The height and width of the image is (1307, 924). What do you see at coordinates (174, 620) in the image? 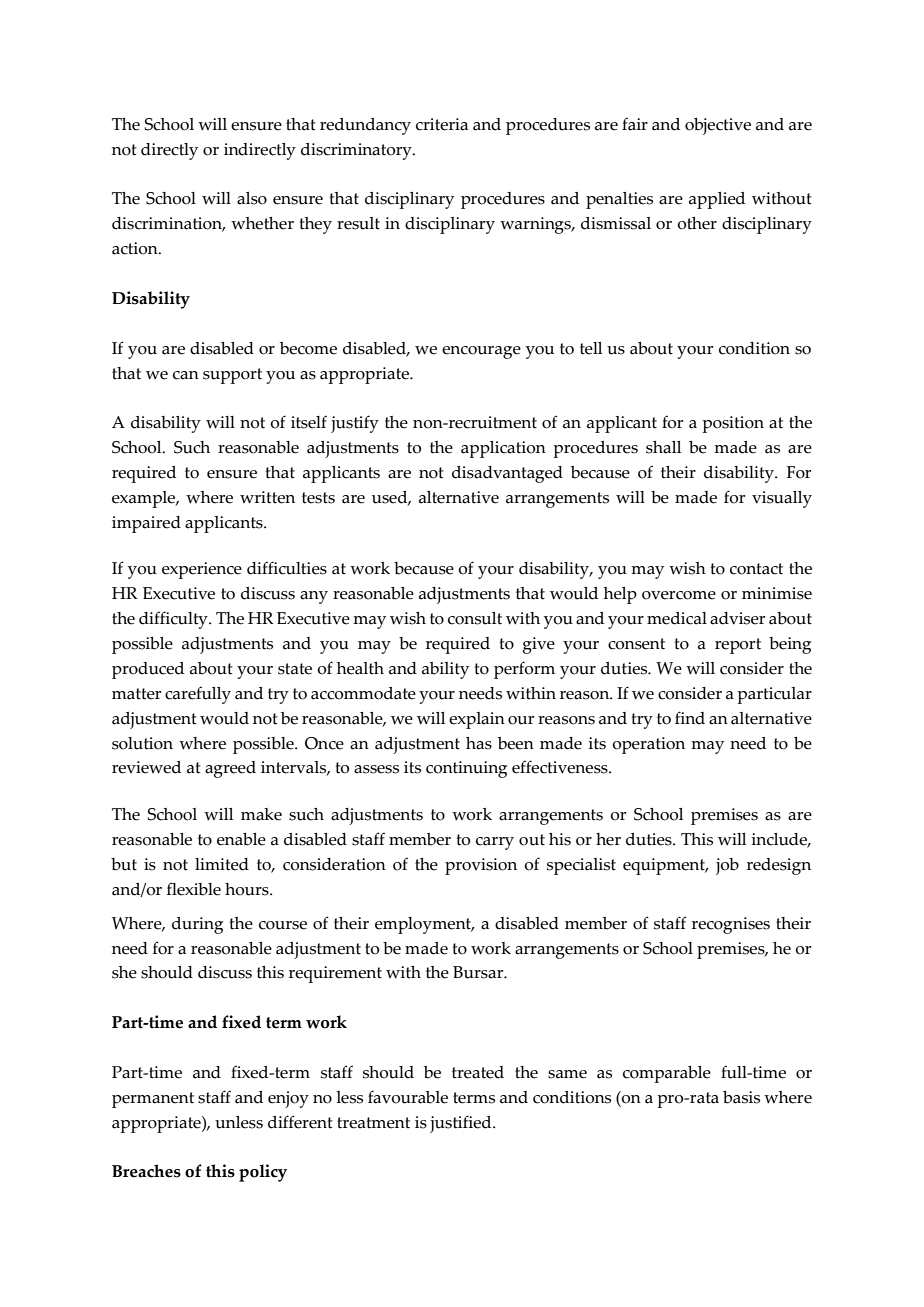
I see `difficulty` at bounding box center [174, 620].
